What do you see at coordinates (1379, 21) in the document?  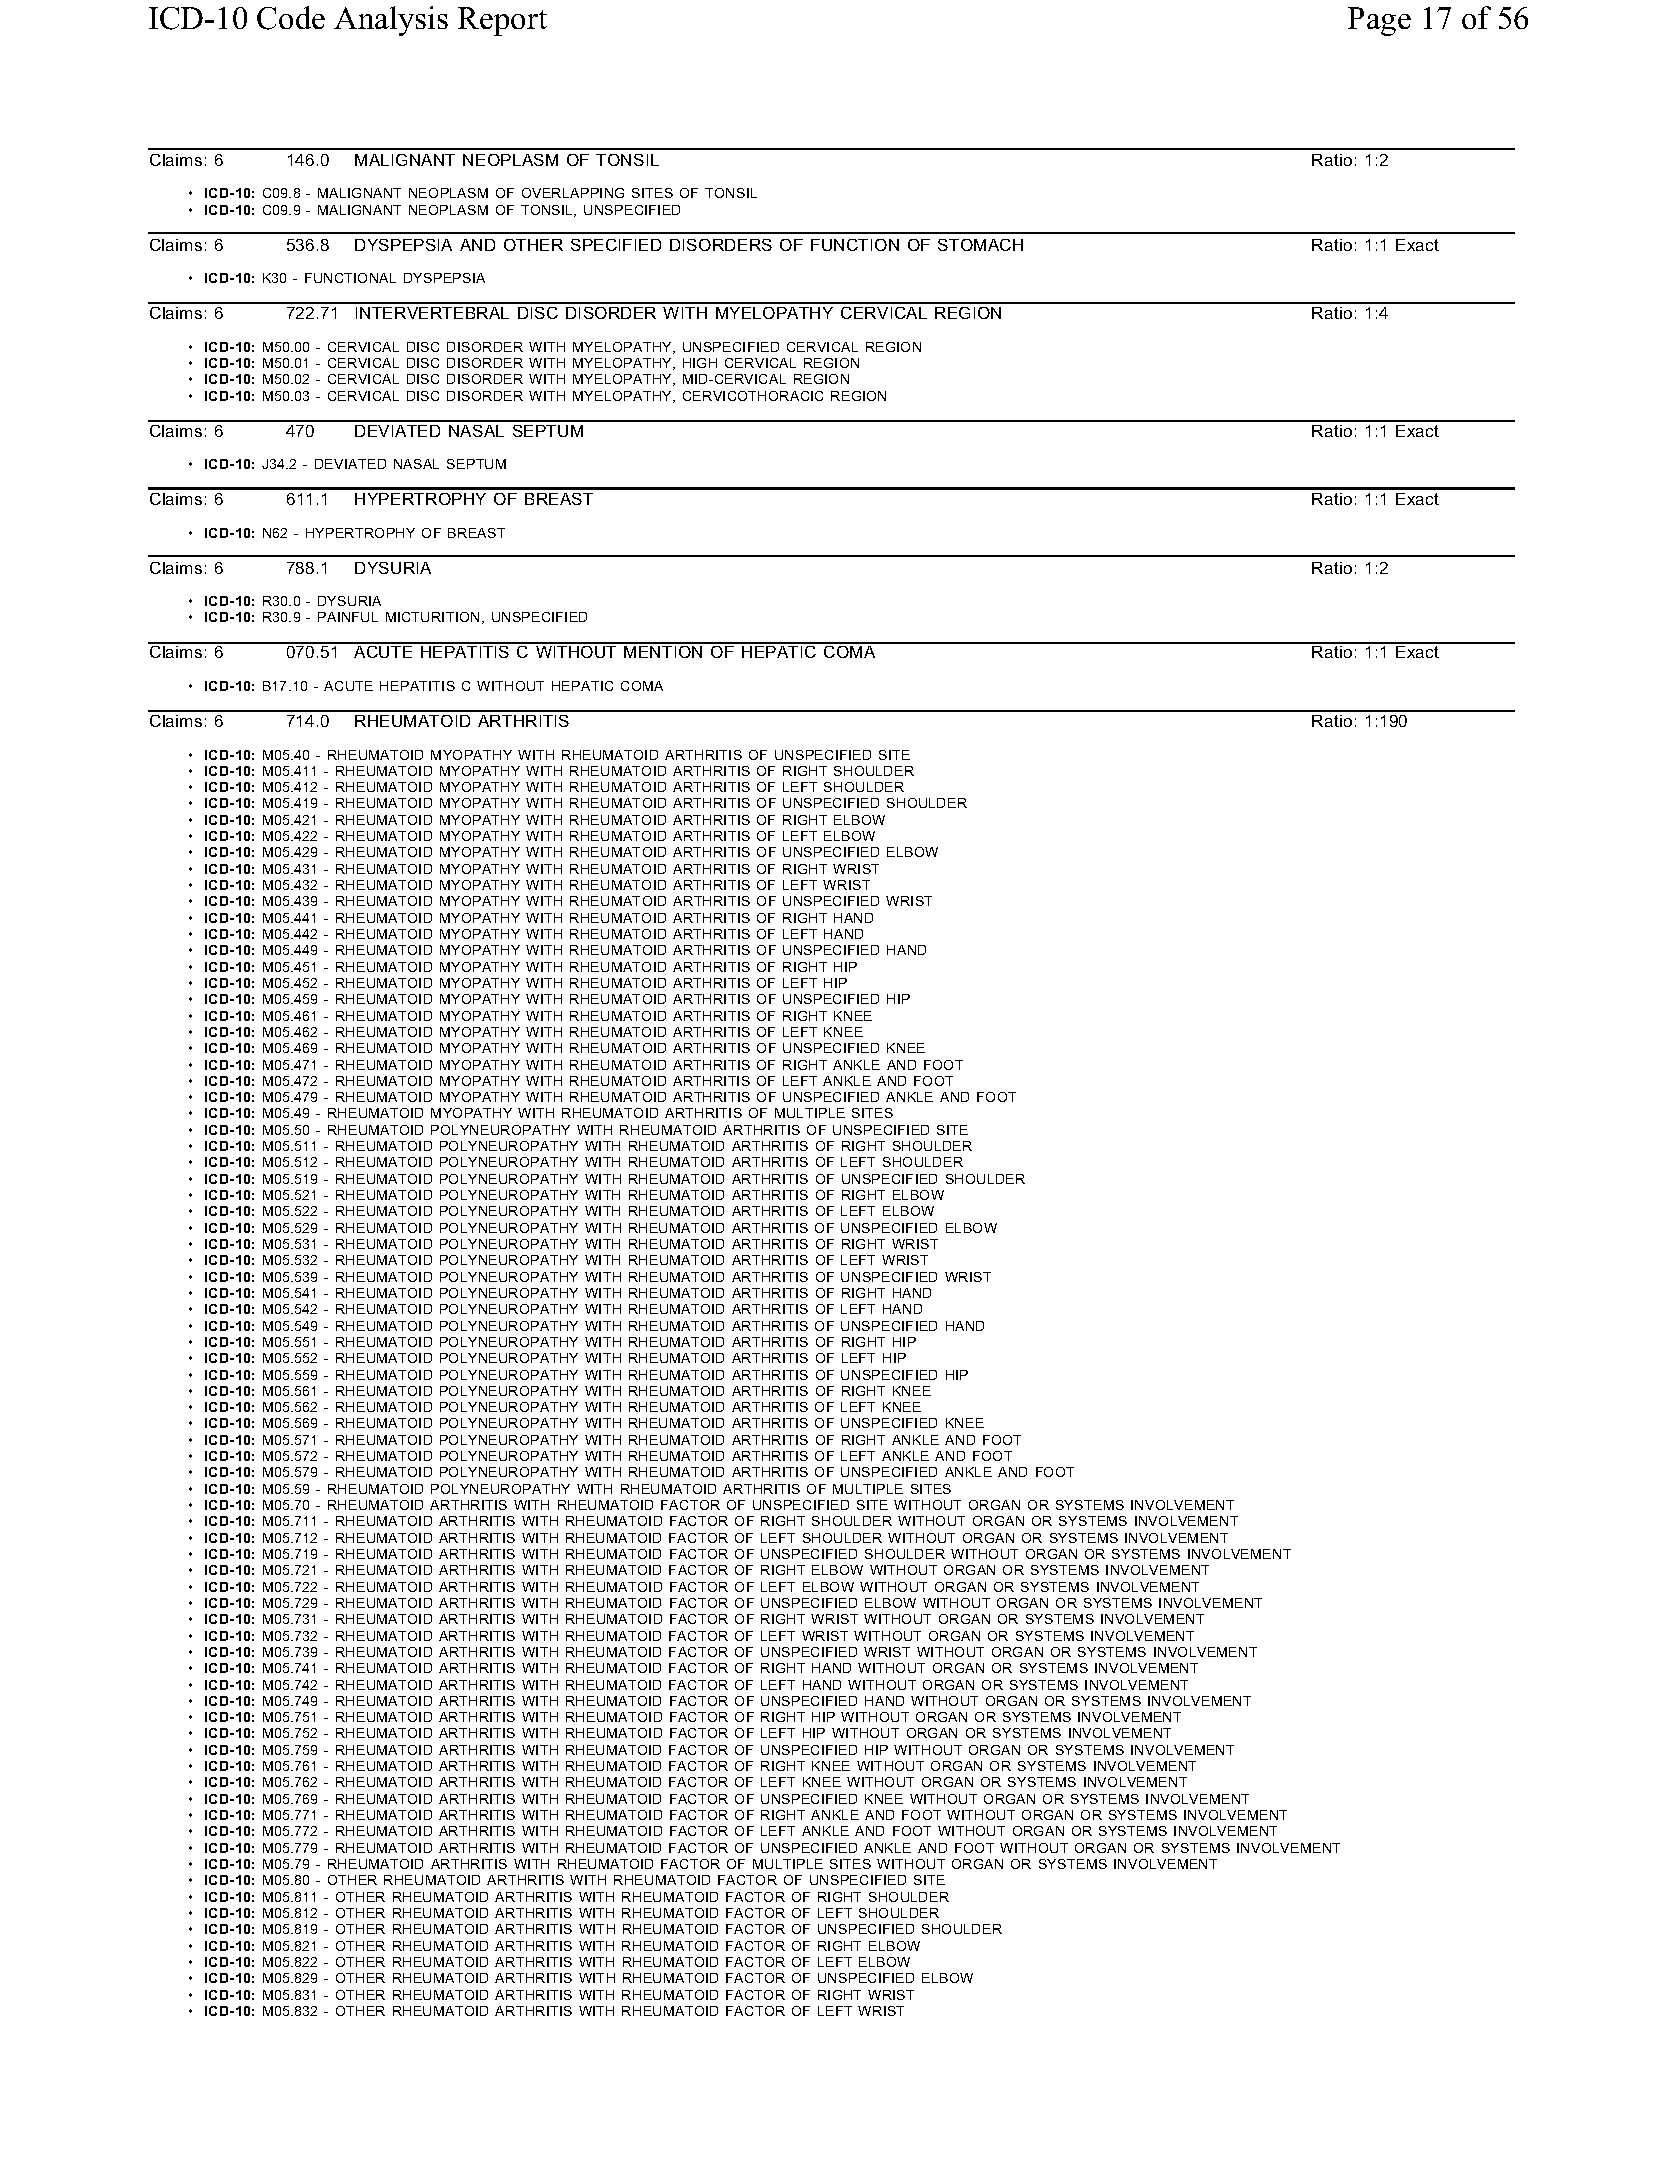 I see `Page` at bounding box center [1379, 21].
